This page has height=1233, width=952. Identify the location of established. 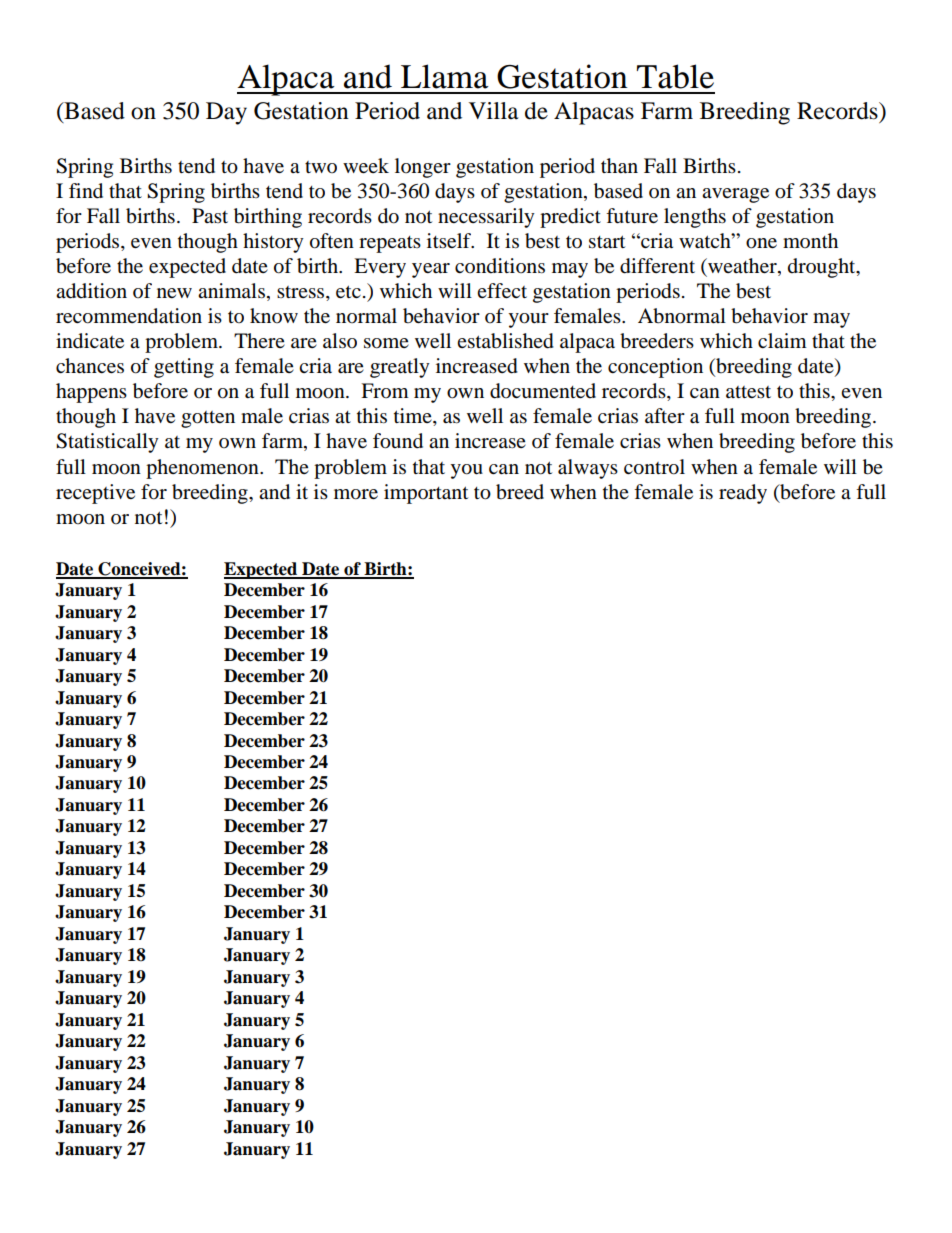
(505, 341).
